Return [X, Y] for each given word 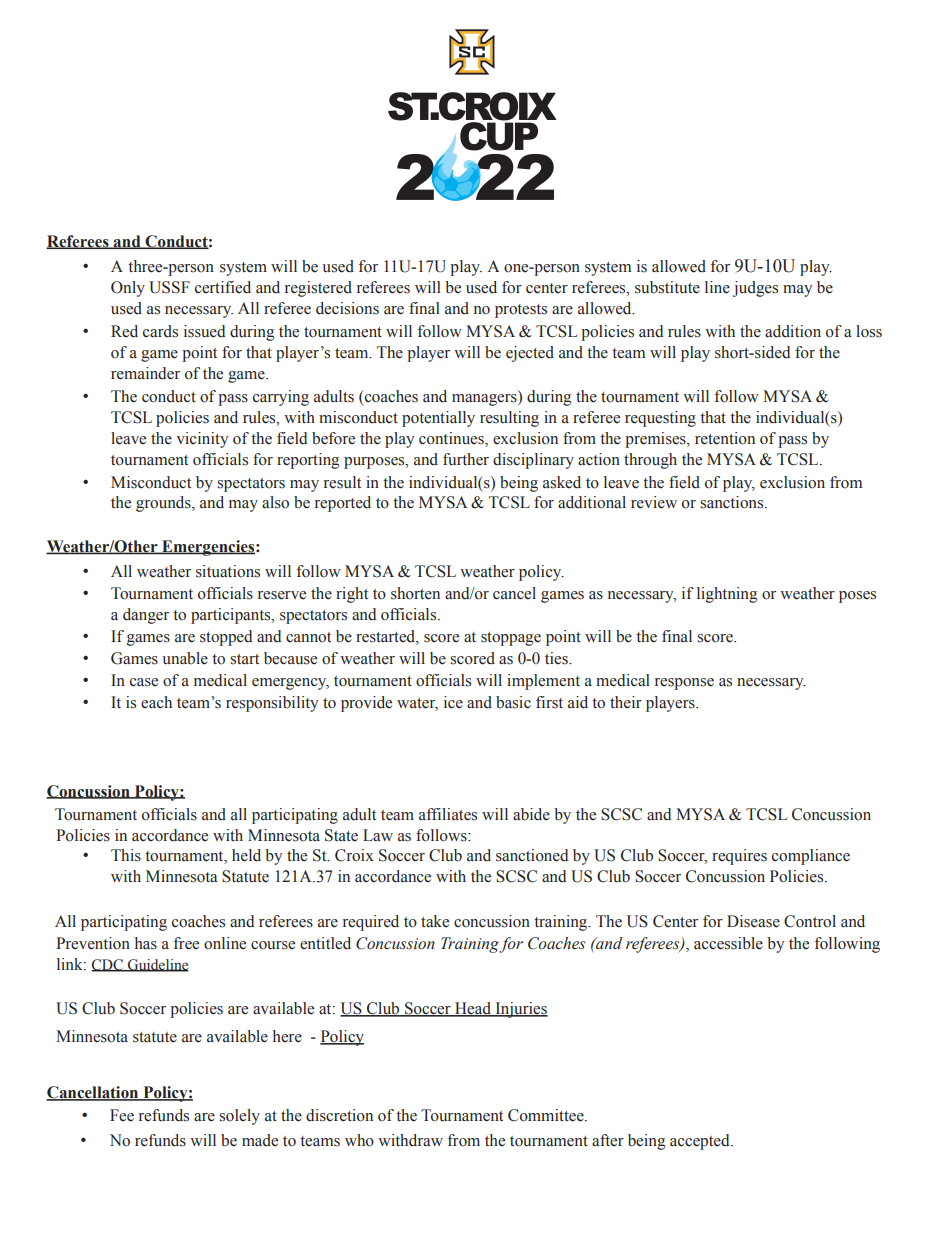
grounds [164, 504]
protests [521, 311]
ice [453, 702]
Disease [753, 921]
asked [562, 482]
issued [204, 331]
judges [755, 289]
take [435, 921]
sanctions [733, 502]
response [684, 684]
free [186, 943]
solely [239, 1117]
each [156, 702]
